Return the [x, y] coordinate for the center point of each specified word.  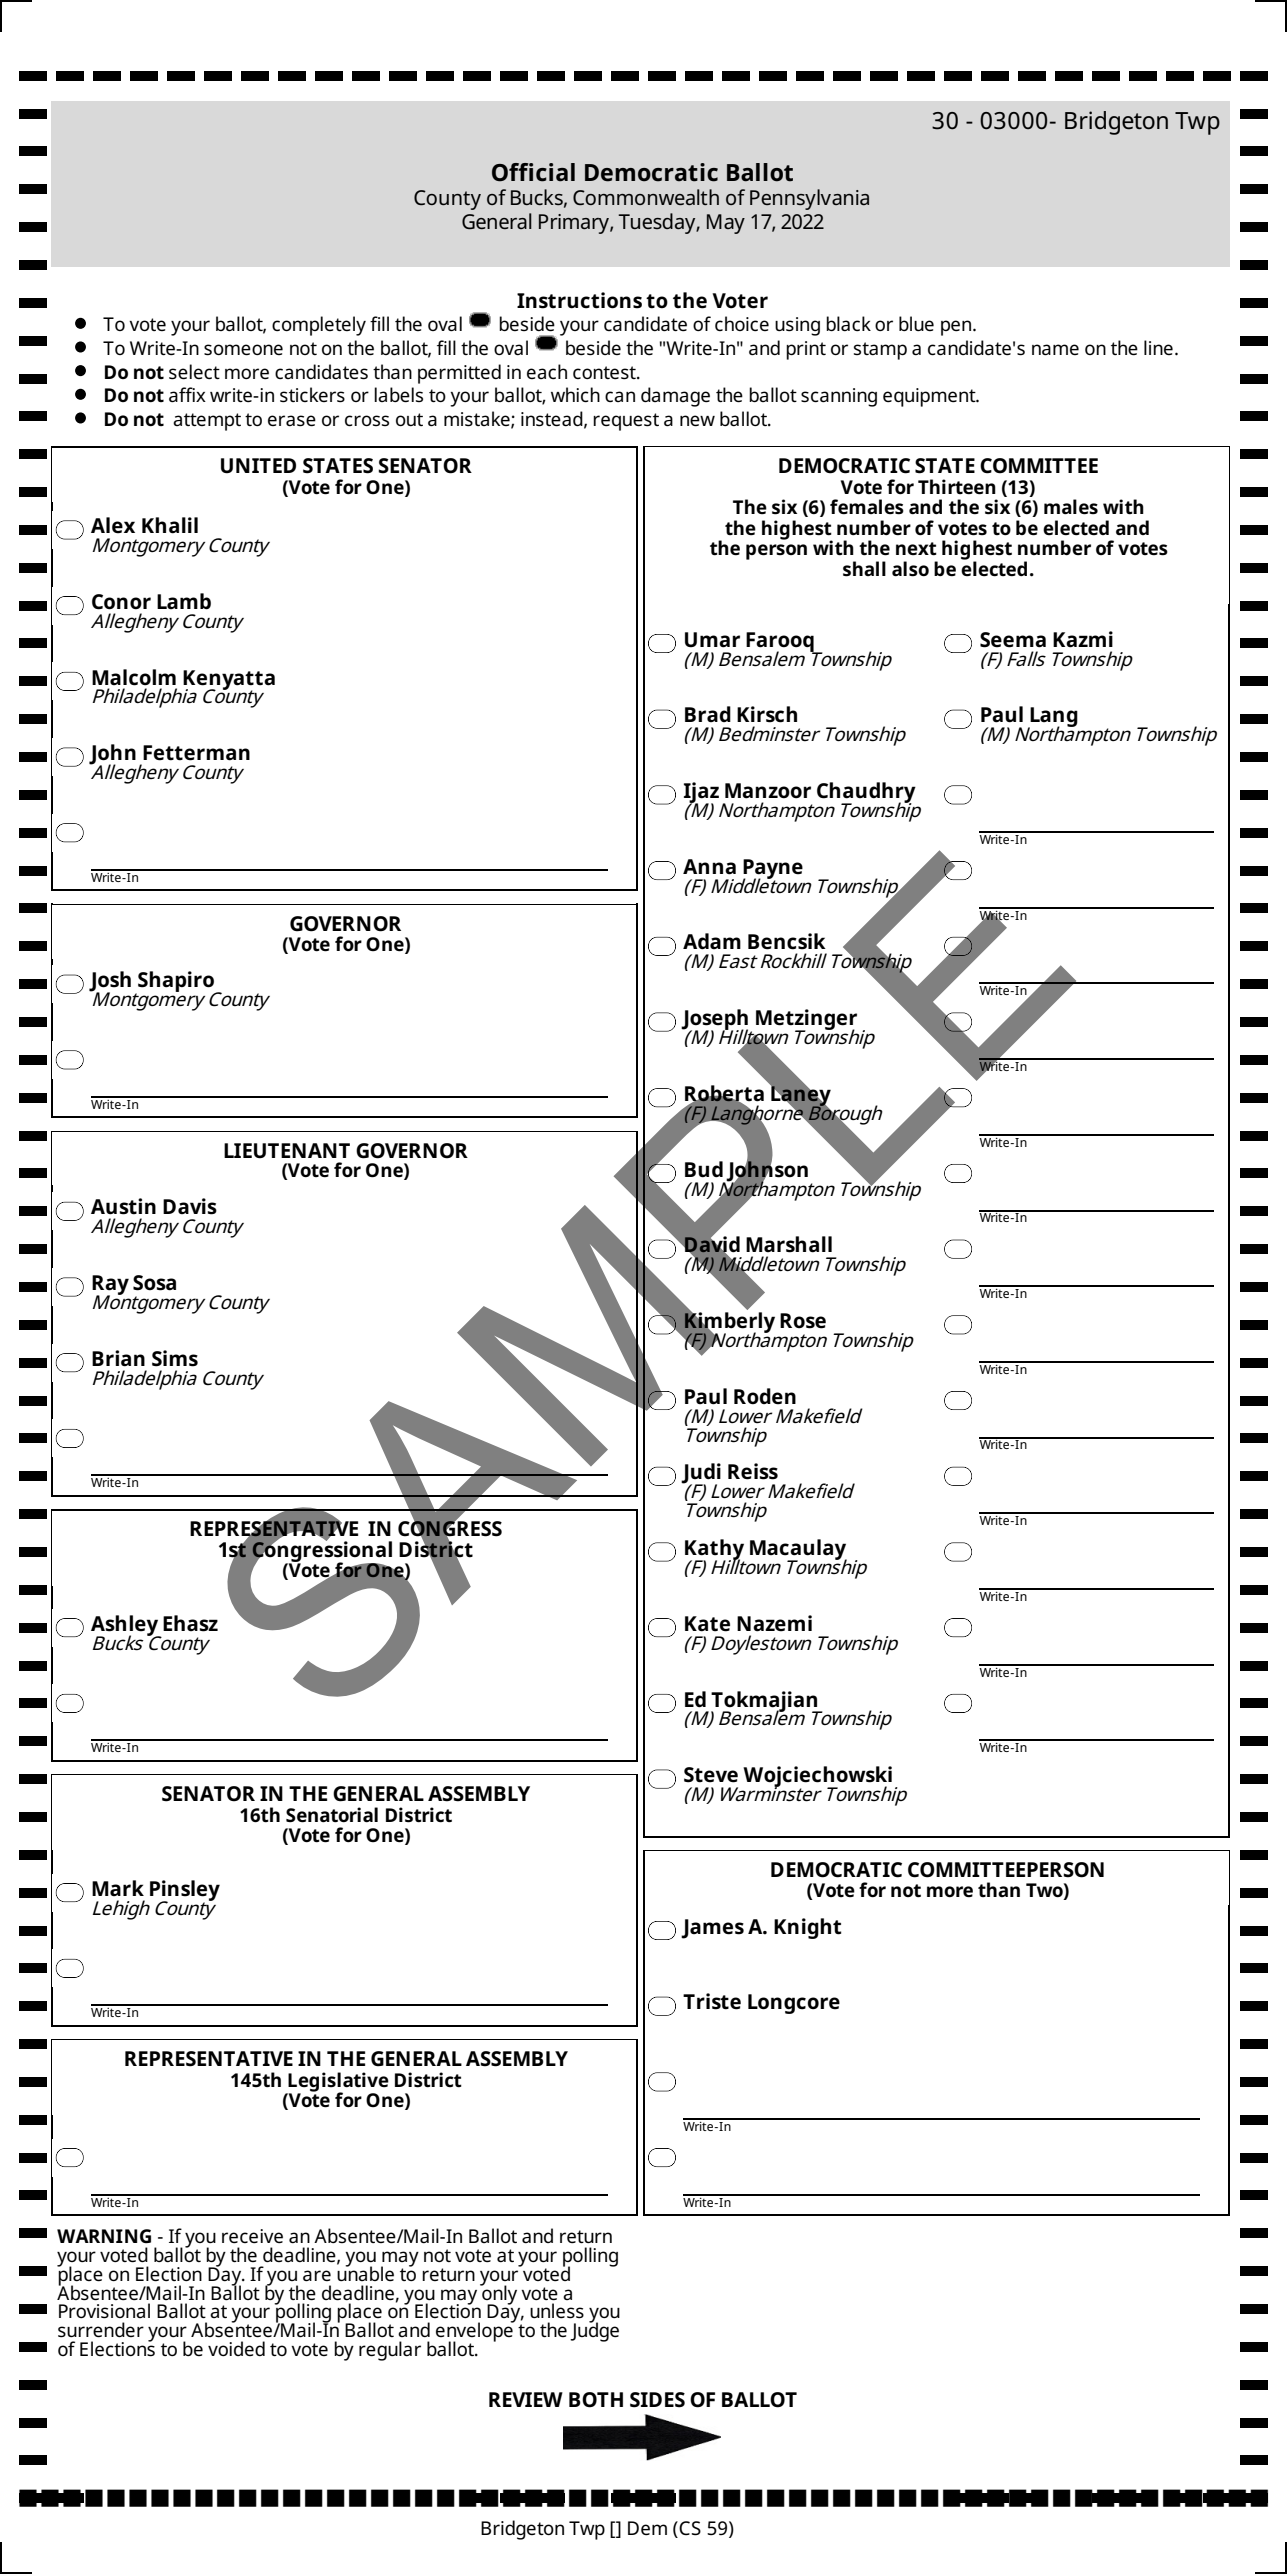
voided [236, 2348]
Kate [707, 1624]
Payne [773, 870]
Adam [712, 941]
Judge [594, 2331]
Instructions [579, 300]
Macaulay [798, 1550]
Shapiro [176, 983]
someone [243, 350]
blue [916, 323]
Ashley [126, 1626]
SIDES [657, 2400]
